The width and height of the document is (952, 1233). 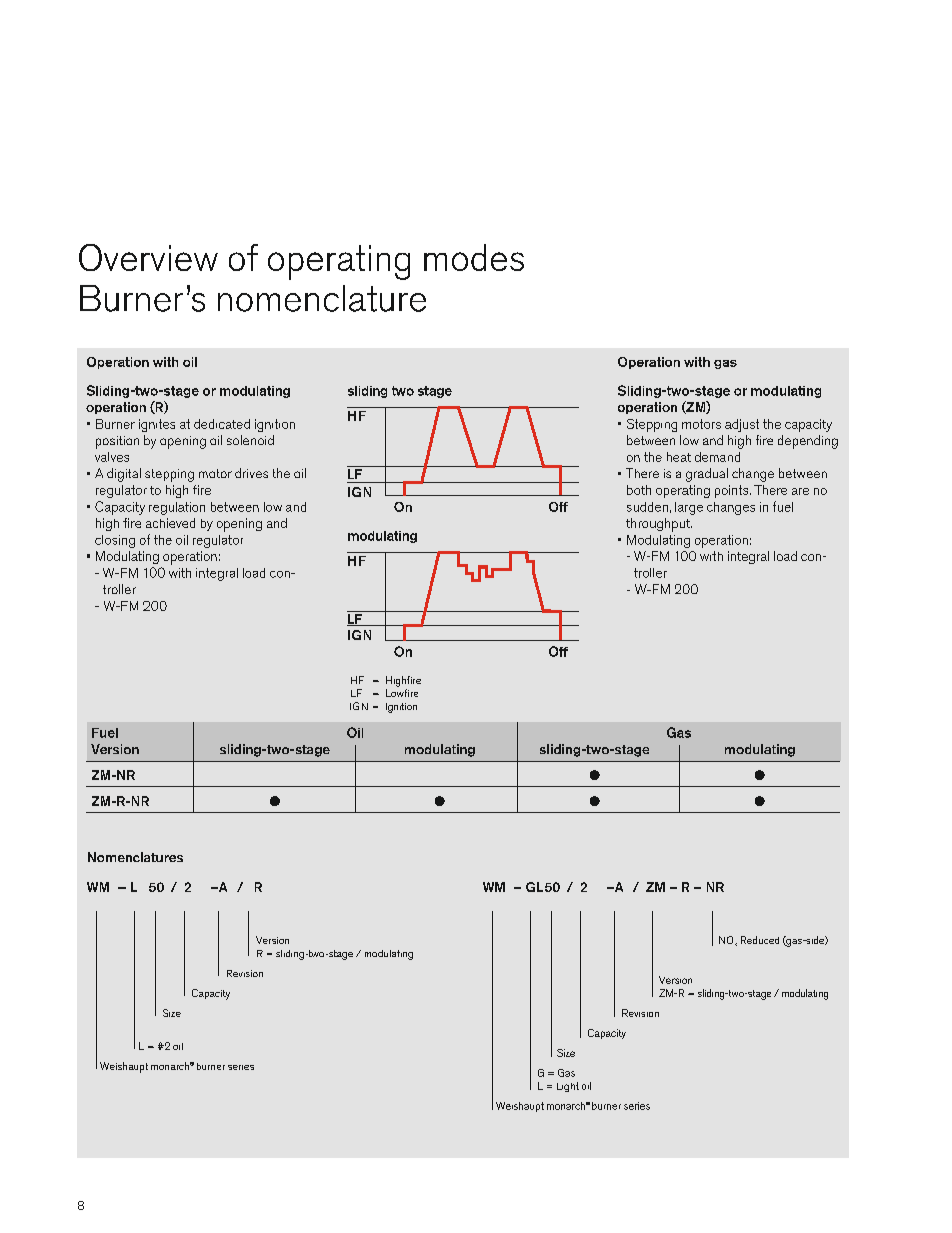 What do you see at coordinates (659, 525) in the document?
I see `throughput` at bounding box center [659, 525].
